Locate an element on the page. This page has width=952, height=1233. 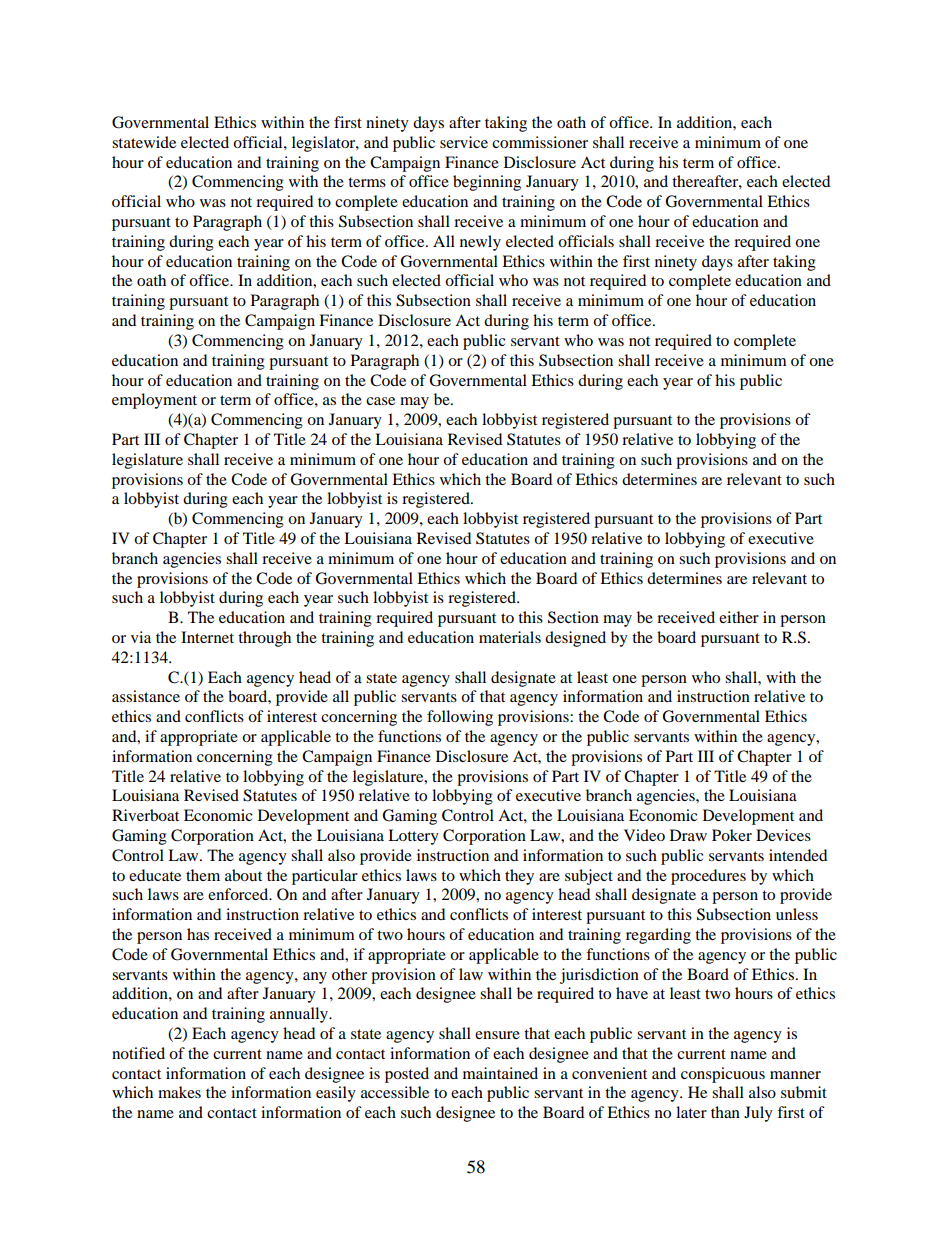
maintained is located at coordinates (500, 1073).
